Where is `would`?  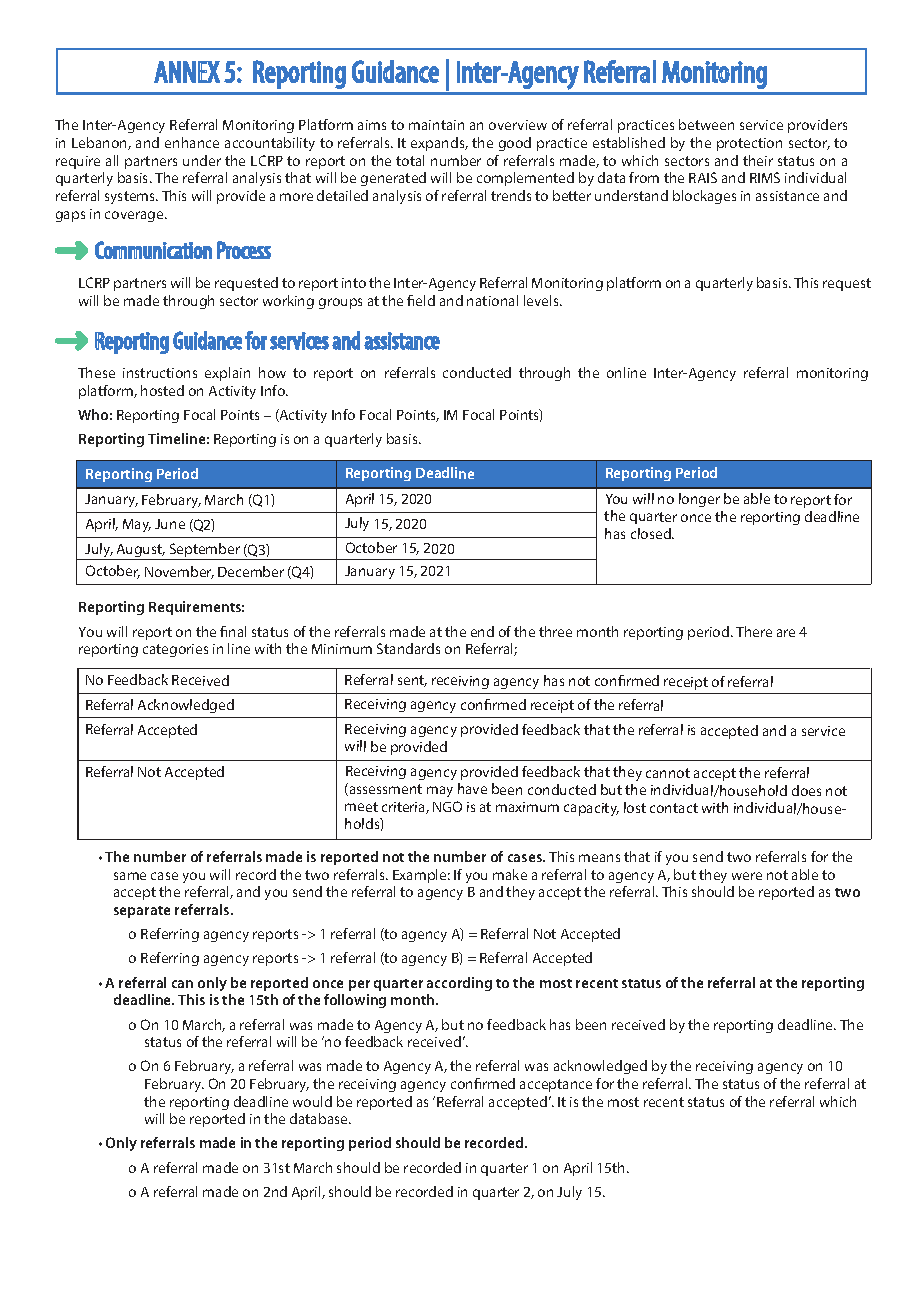 would is located at coordinates (312, 1101).
